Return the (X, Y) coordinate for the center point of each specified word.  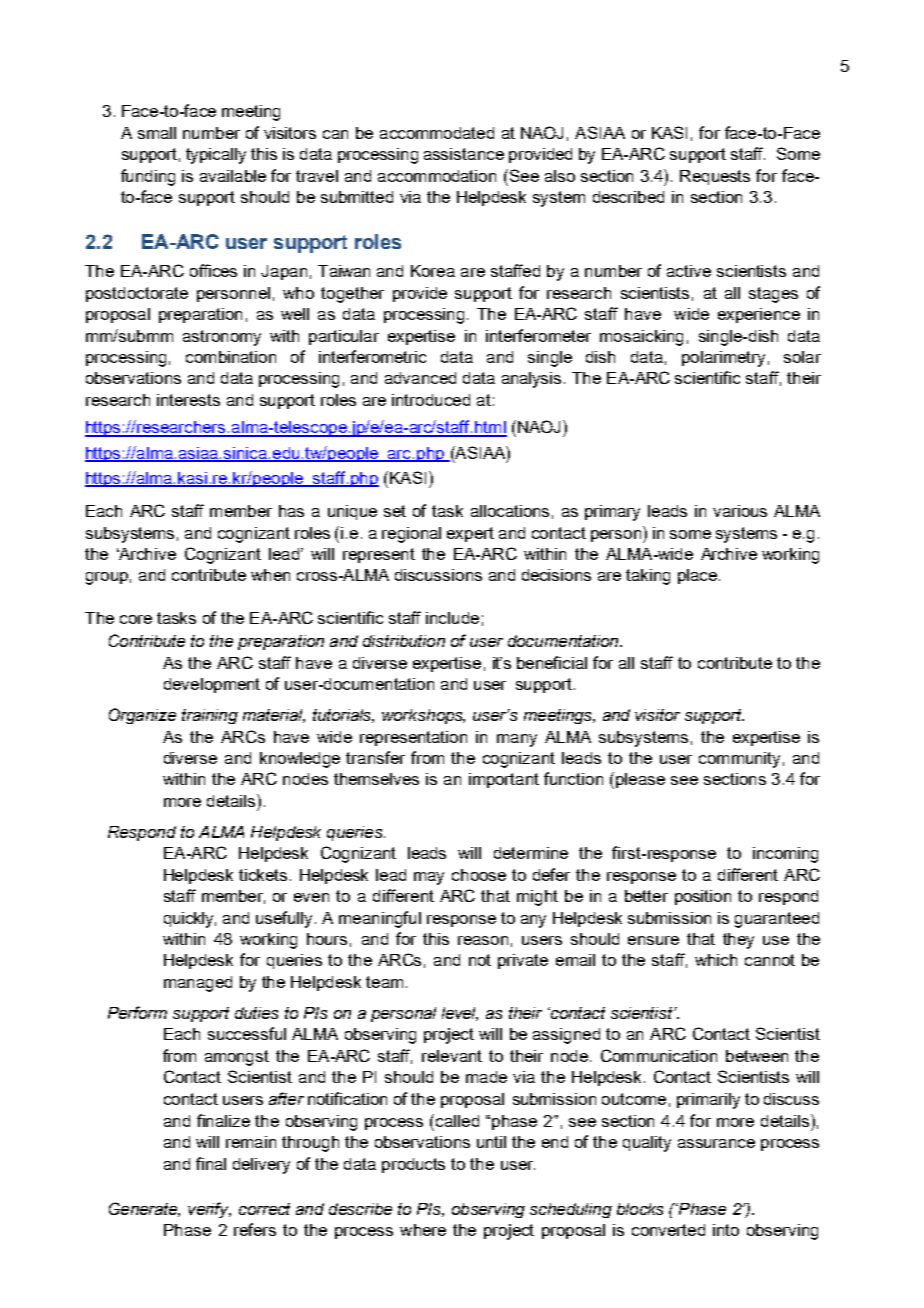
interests (188, 400)
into (726, 1230)
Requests (715, 177)
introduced (431, 400)
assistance (464, 154)
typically (216, 156)
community (739, 760)
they (738, 941)
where (423, 1230)
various (740, 511)
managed (198, 984)
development (212, 685)
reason (483, 940)
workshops (423, 716)
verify (209, 1210)
